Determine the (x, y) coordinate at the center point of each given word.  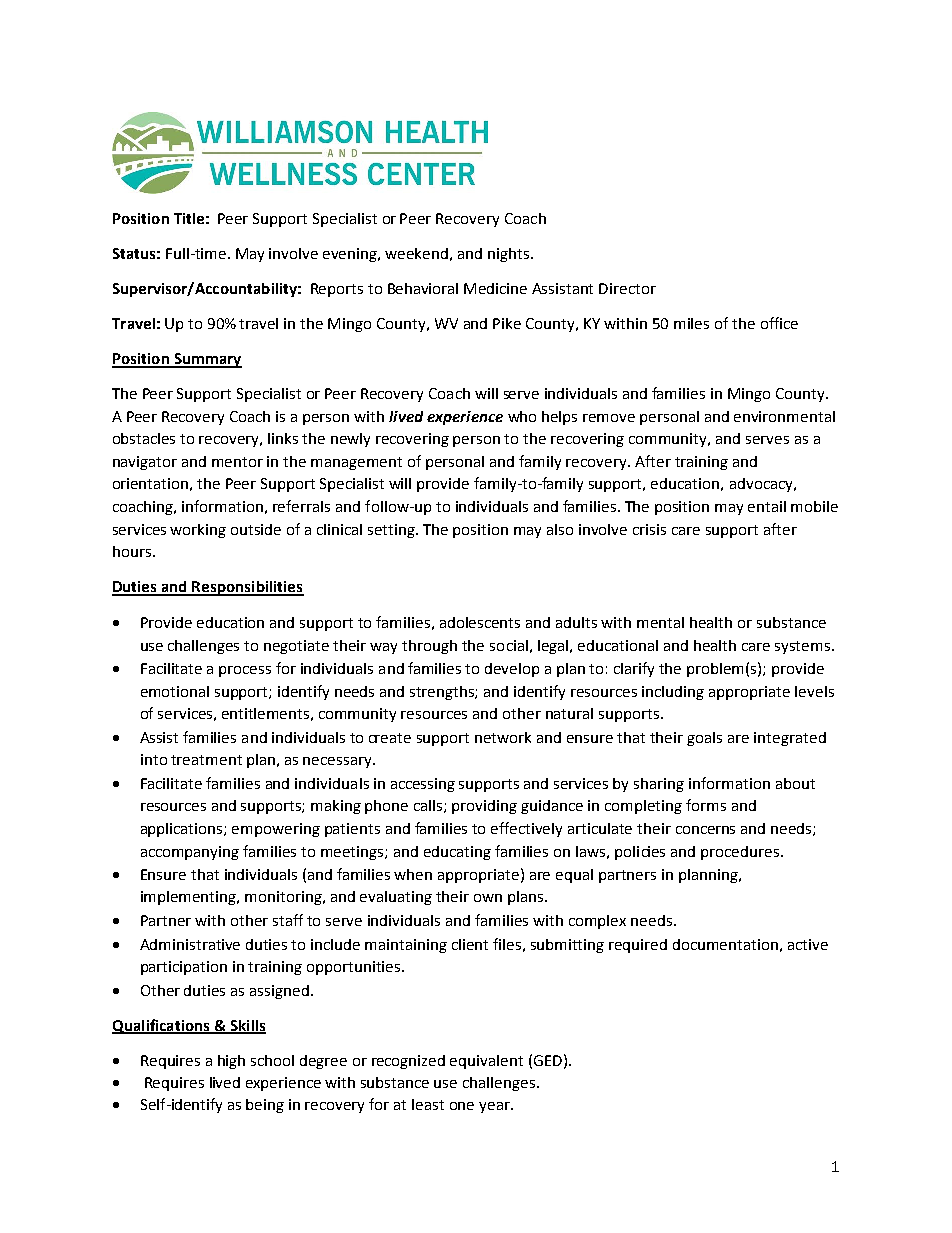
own (488, 898)
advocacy (762, 485)
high (231, 1062)
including (673, 693)
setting (393, 531)
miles (691, 323)
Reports (337, 290)
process (245, 671)
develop (512, 670)
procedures (740, 853)
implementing (190, 898)
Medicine (495, 288)
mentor (237, 462)
